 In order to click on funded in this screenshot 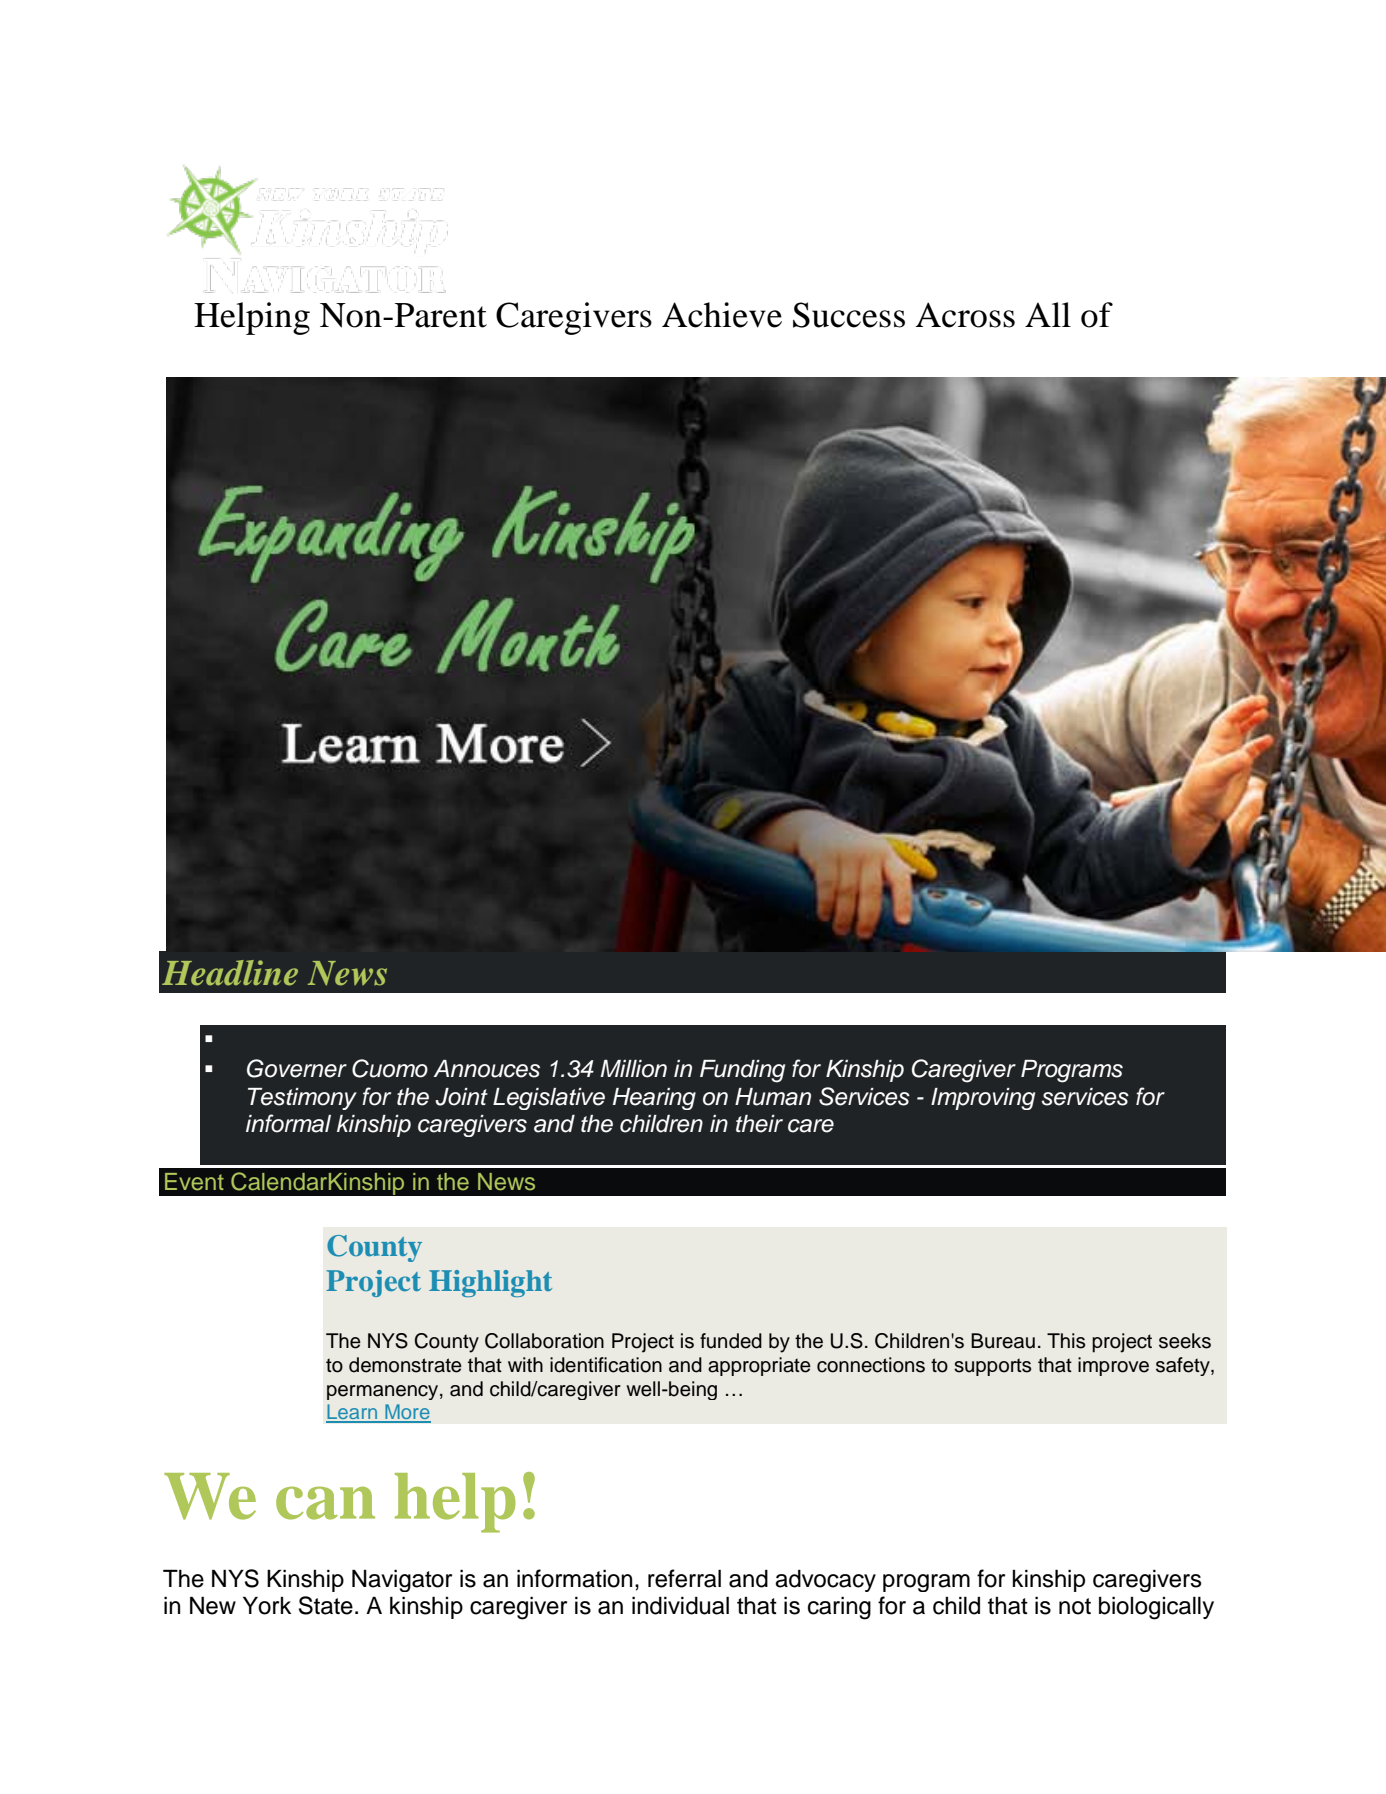, I will do `click(731, 1341)`.
